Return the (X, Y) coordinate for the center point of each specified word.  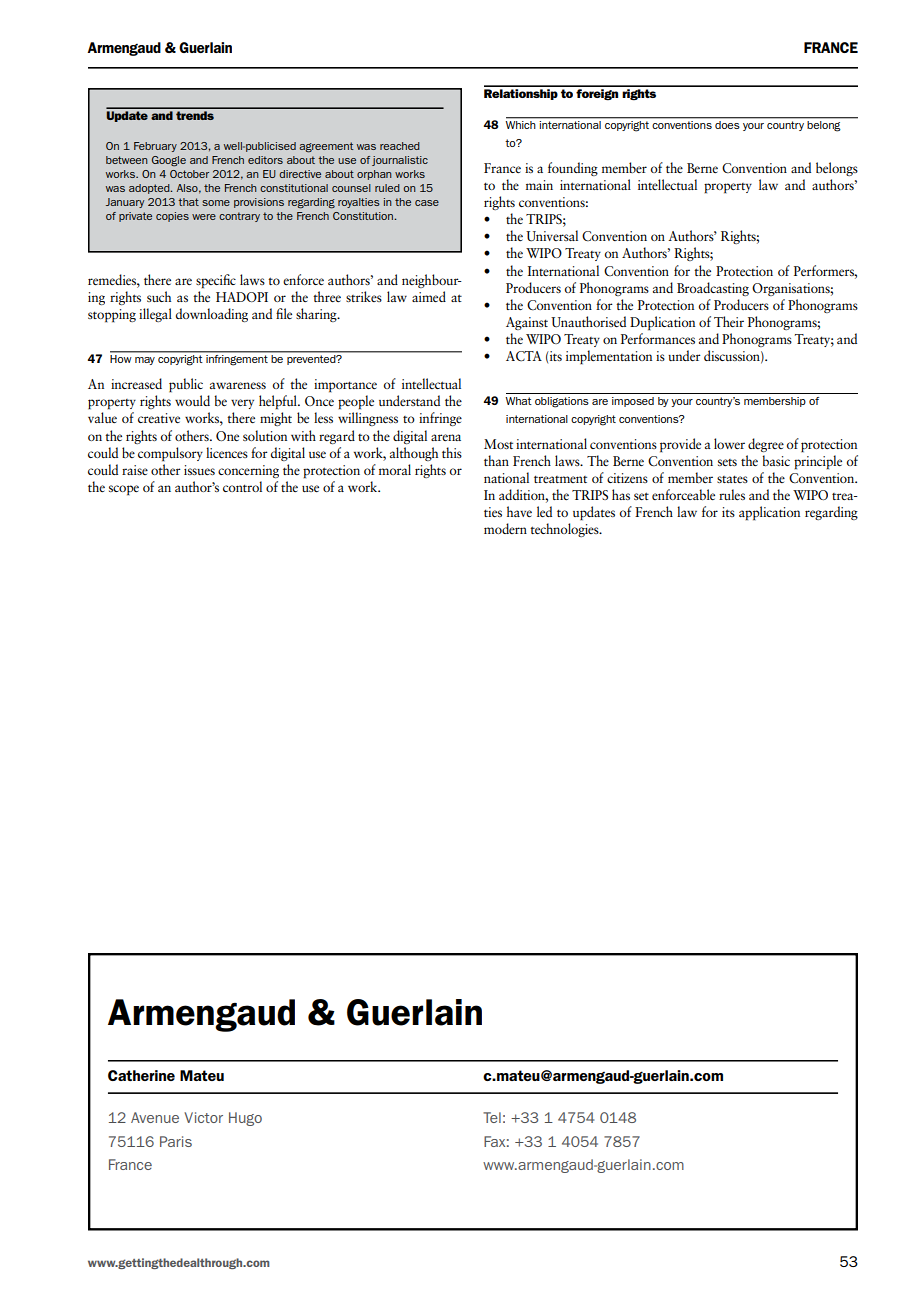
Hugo (245, 1119)
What (518, 401)
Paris (176, 1141)
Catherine (141, 1075)
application (769, 513)
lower (729, 443)
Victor (203, 1117)
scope (124, 490)
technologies (565, 530)
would (192, 400)
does (727, 125)
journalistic (400, 161)
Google (169, 161)
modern (505, 528)
